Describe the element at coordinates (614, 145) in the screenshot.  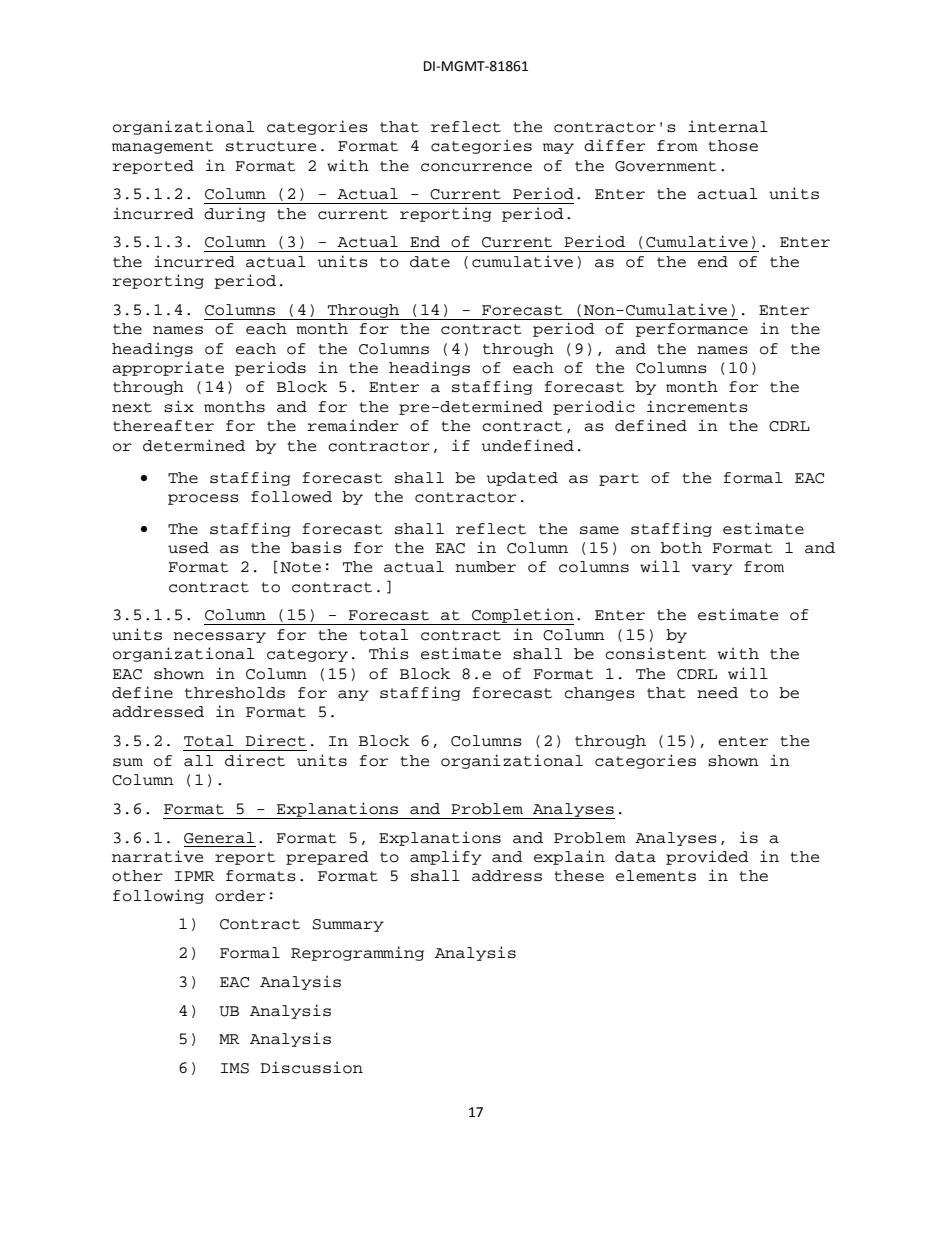
I see `differ` at that location.
